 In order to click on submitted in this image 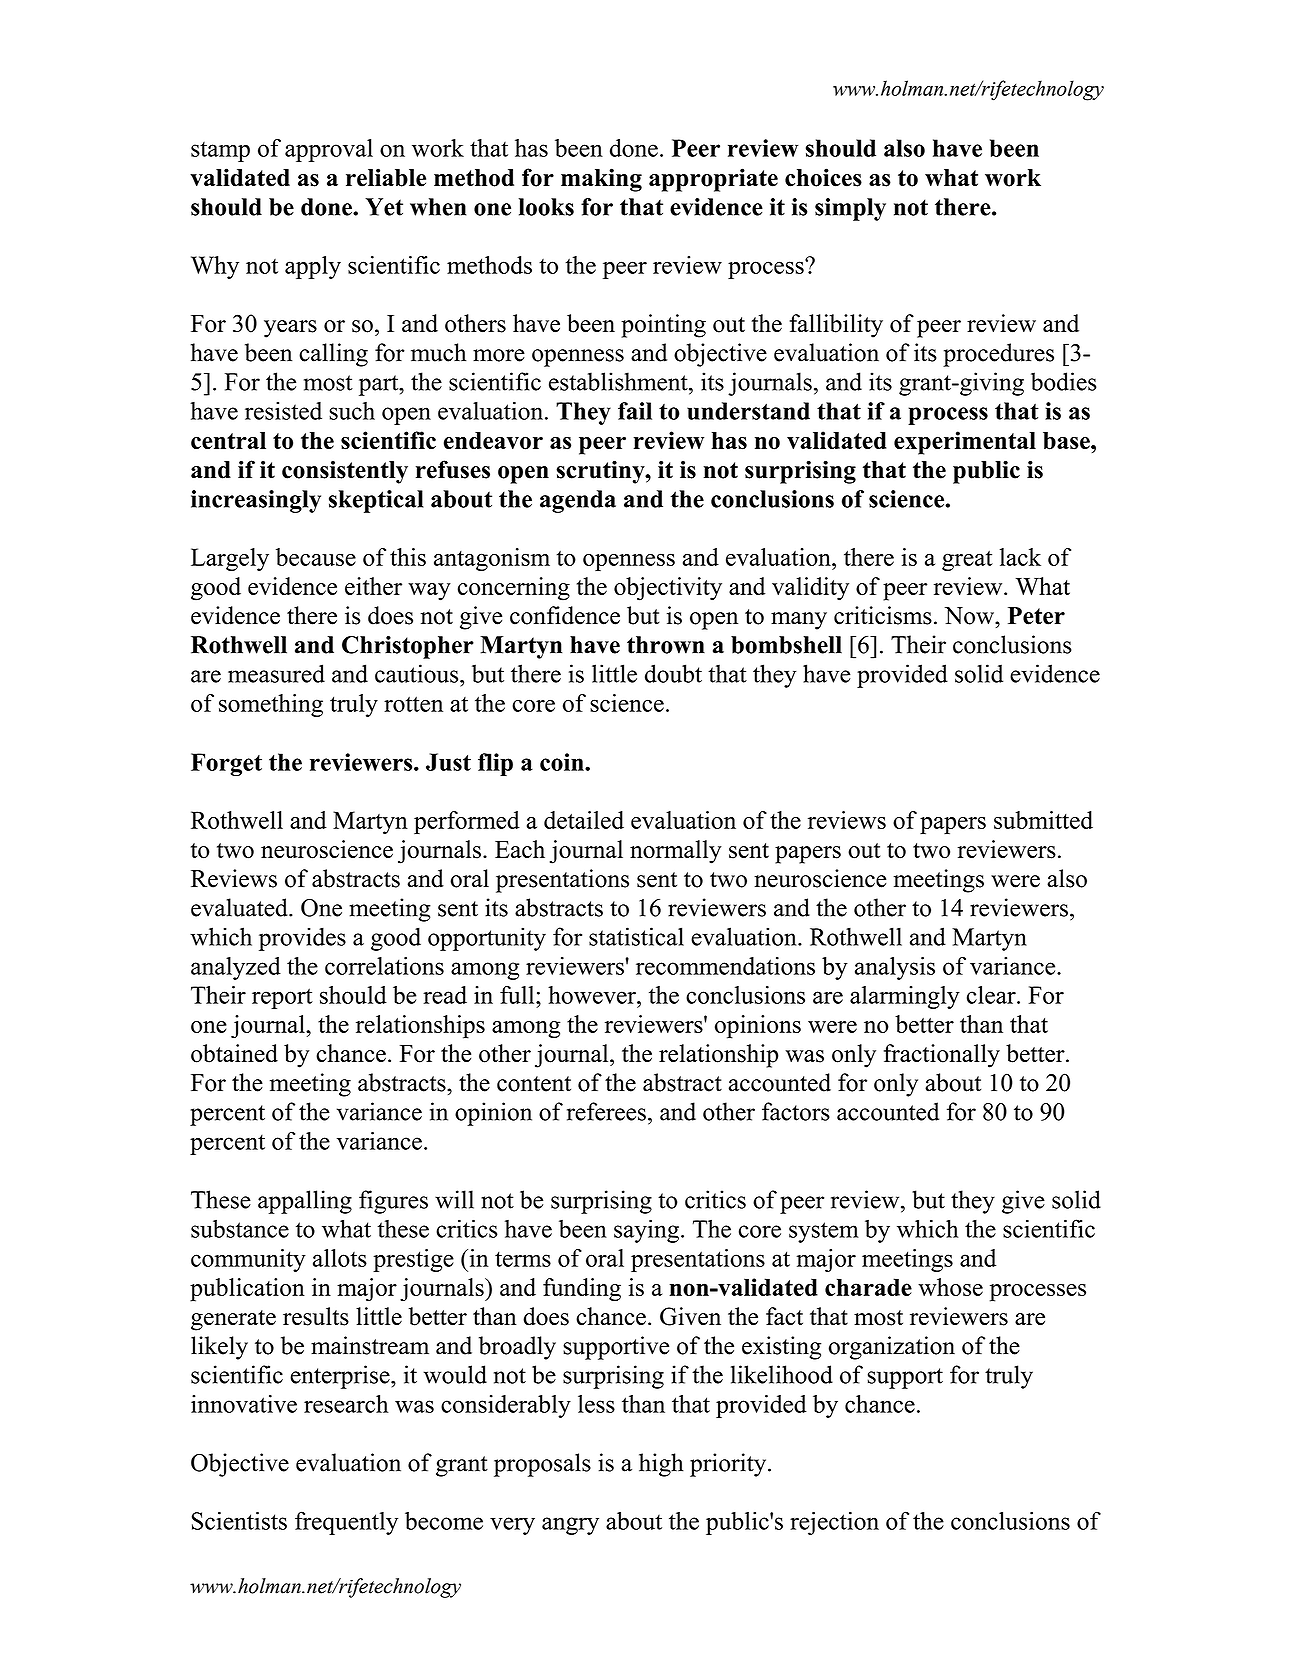, I will do `click(1043, 820)`.
